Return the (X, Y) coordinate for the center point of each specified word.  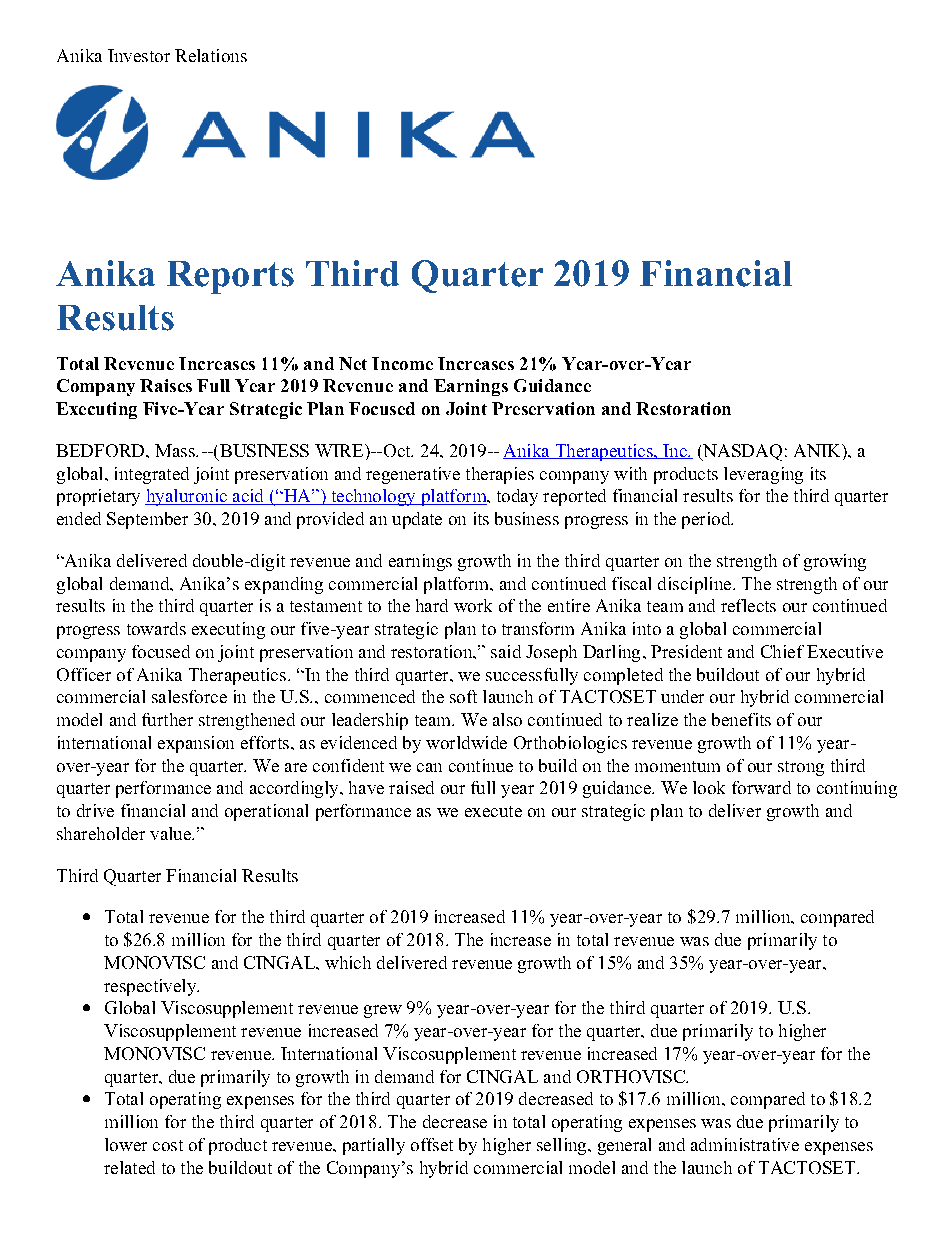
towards (156, 628)
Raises (166, 385)
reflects (748, 605)
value (171, 833)
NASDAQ (741, 452)
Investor (139, 55)
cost (168, 1145)
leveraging (763, 475)
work (473, 605)
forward (761, 787)
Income (402, 363)
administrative (745, 1144)
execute (493, 811)
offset (432, 1144)
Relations (211, 55)
